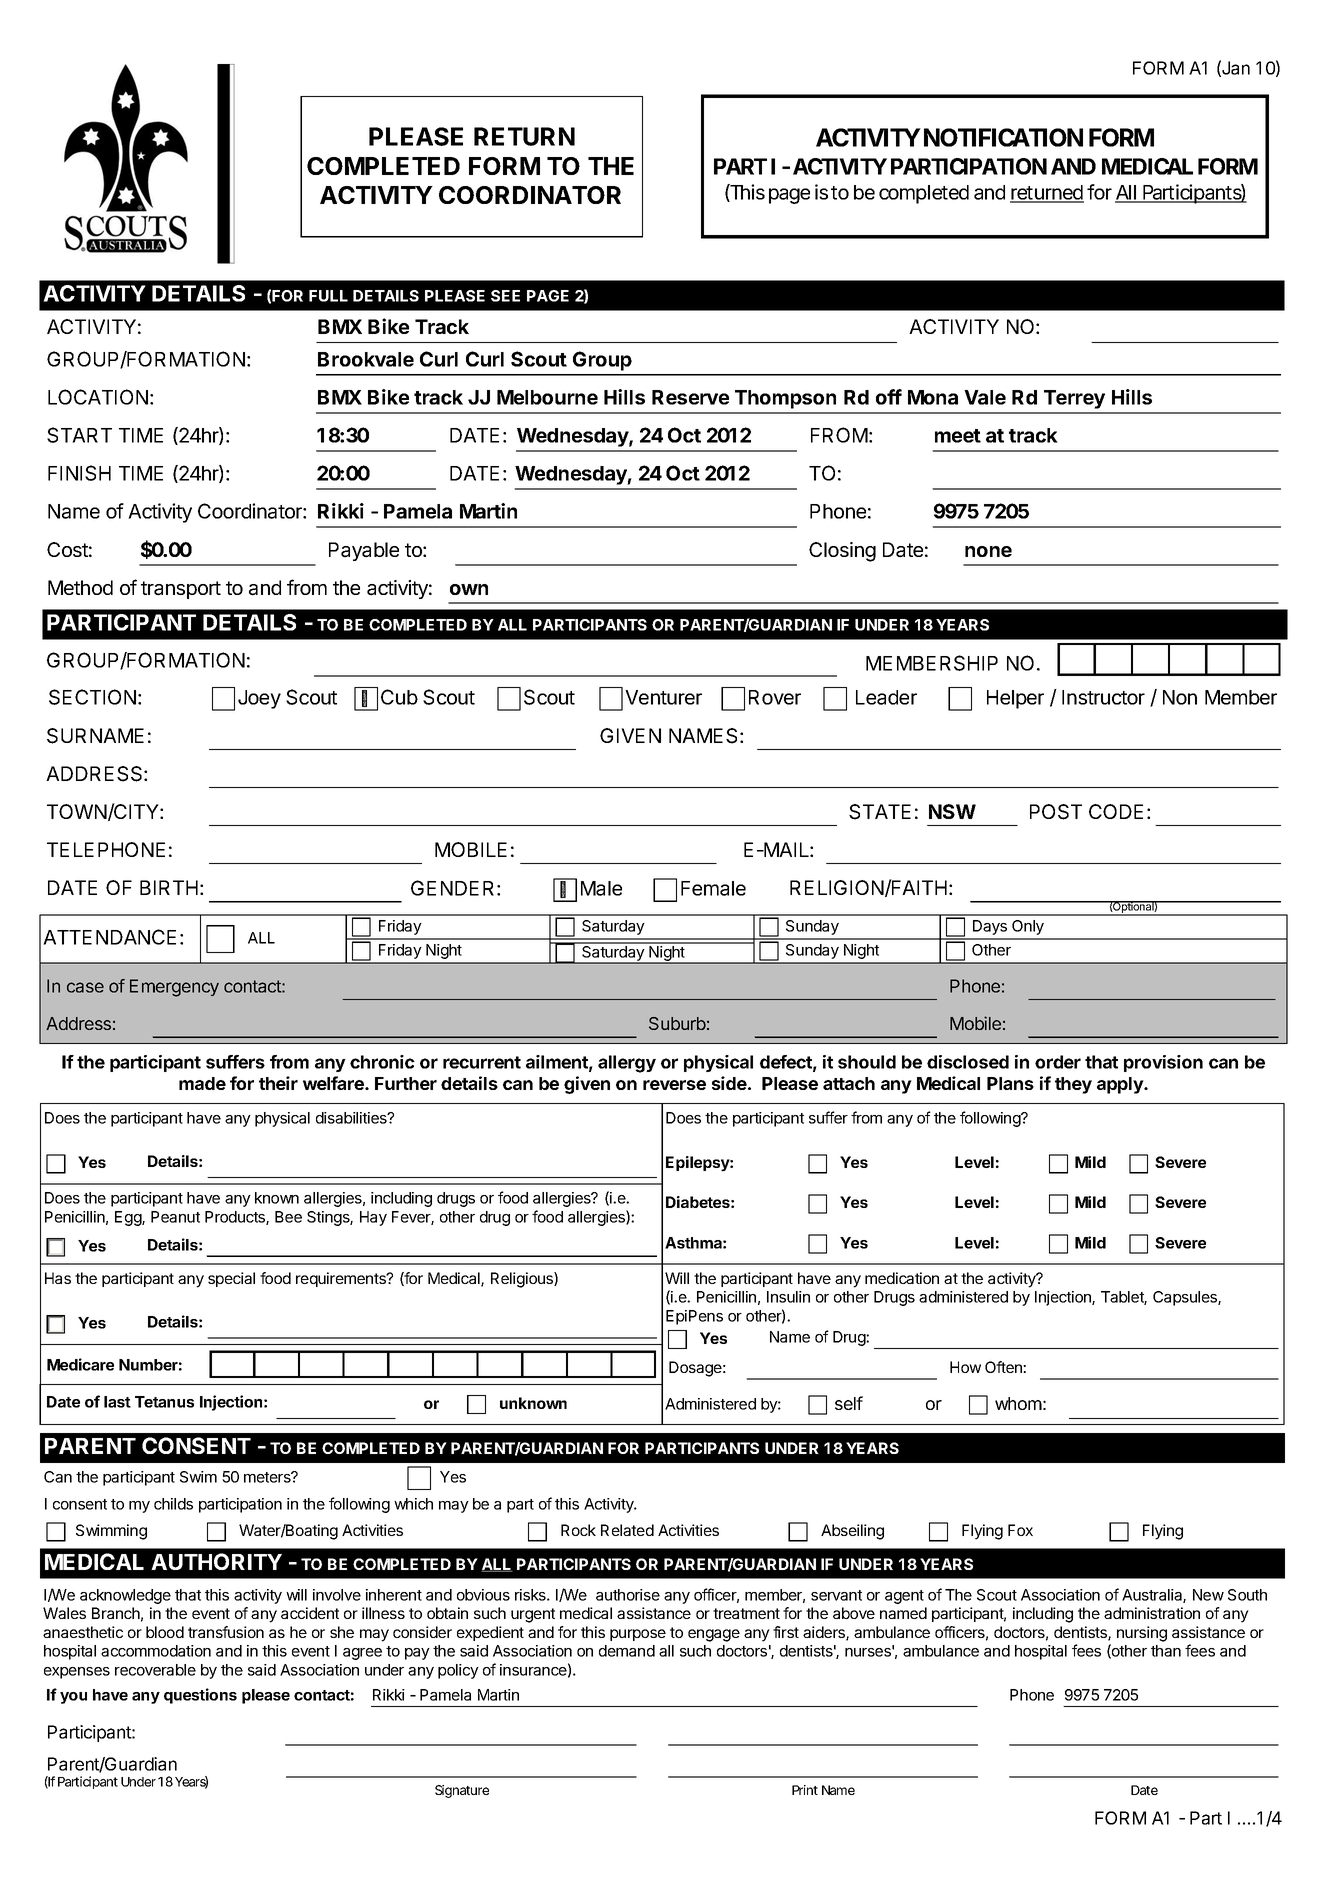  I want to click on Joey, so click(259, 699).
